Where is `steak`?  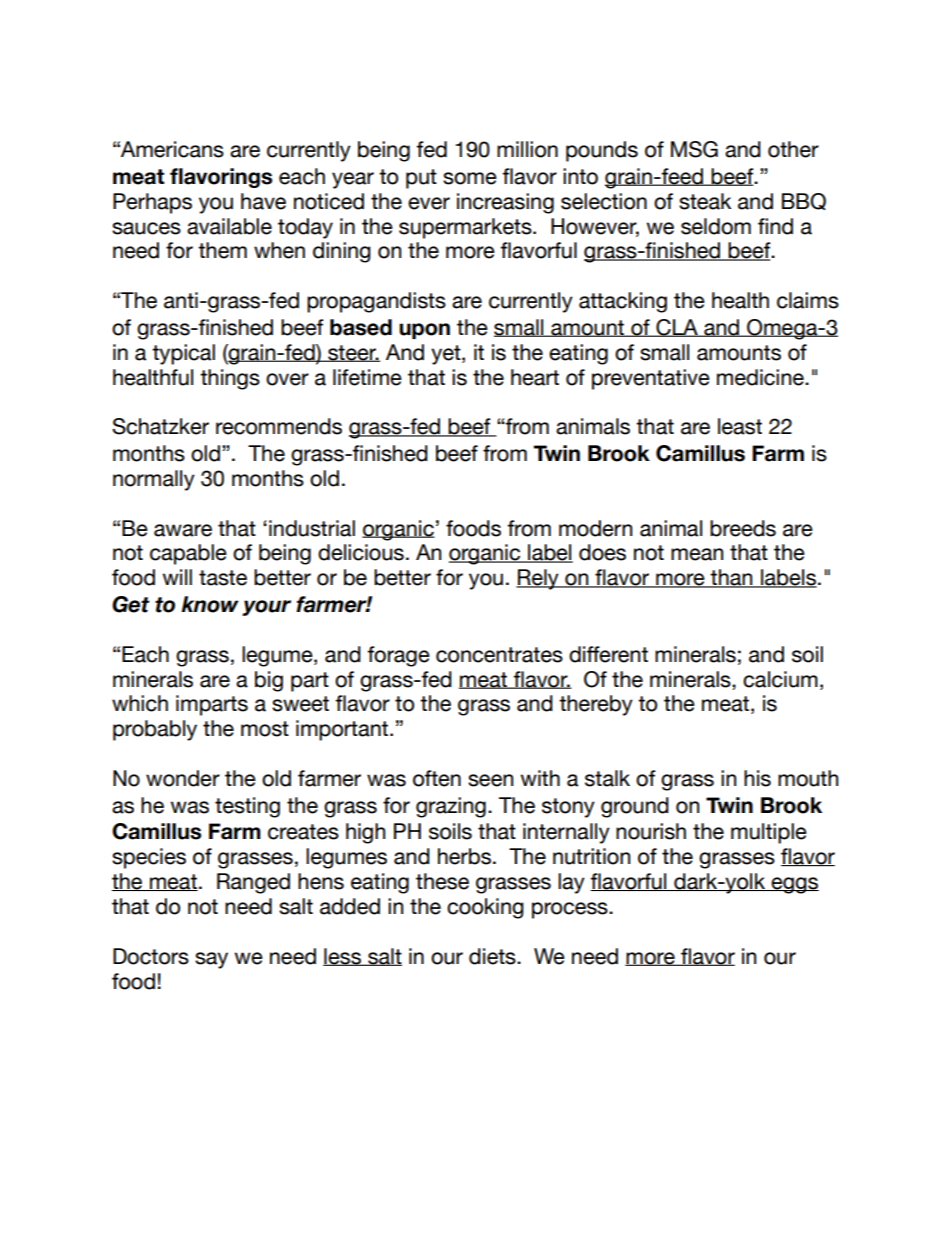 steak is located at coordinates (705, 201).
